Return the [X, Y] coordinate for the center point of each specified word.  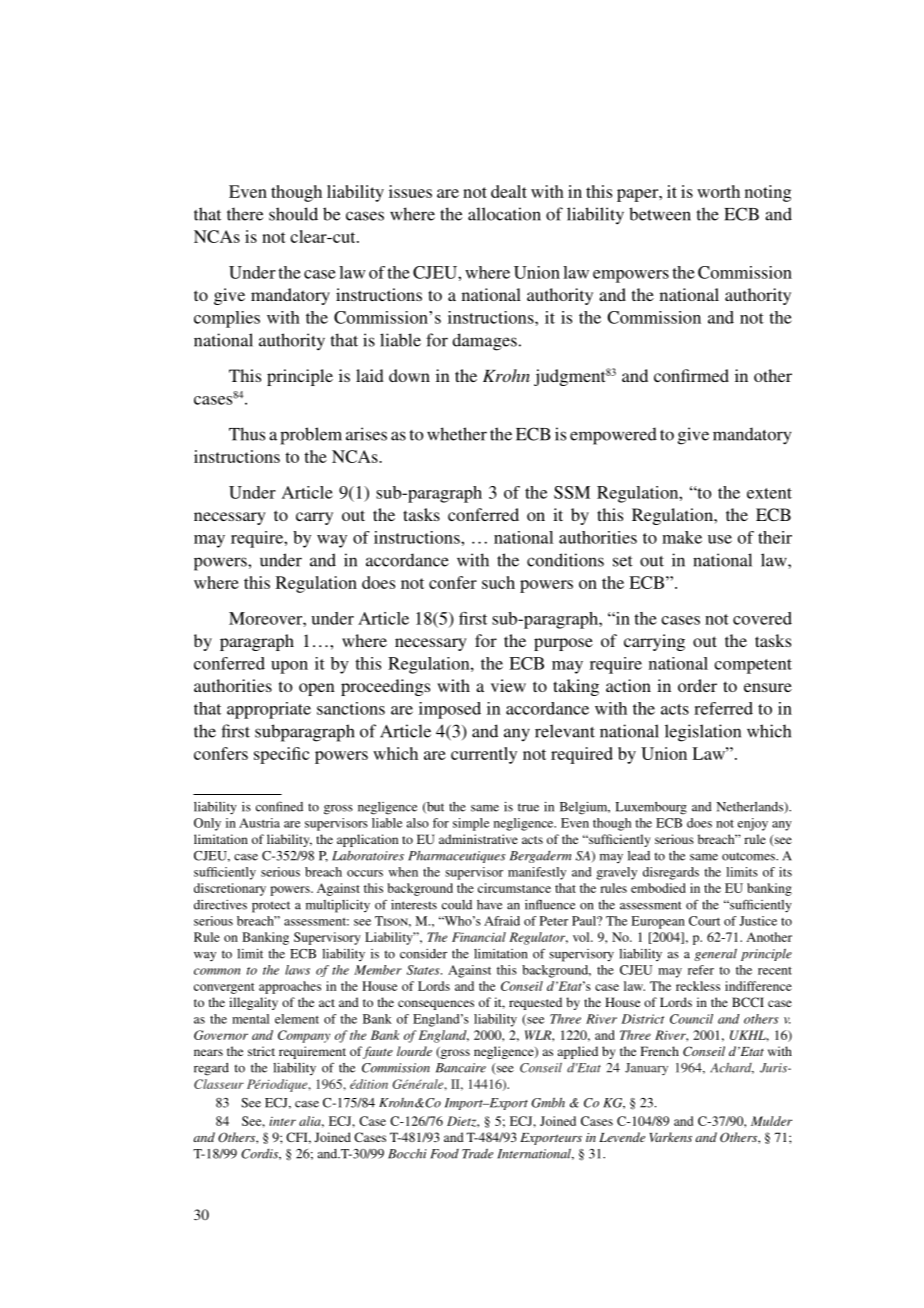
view [508, 685]
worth [718, 191]
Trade [477, 1153]
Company [304, 1036]
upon [289, 667]
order [697, 685]
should [293, 214]
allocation [504, 214]
